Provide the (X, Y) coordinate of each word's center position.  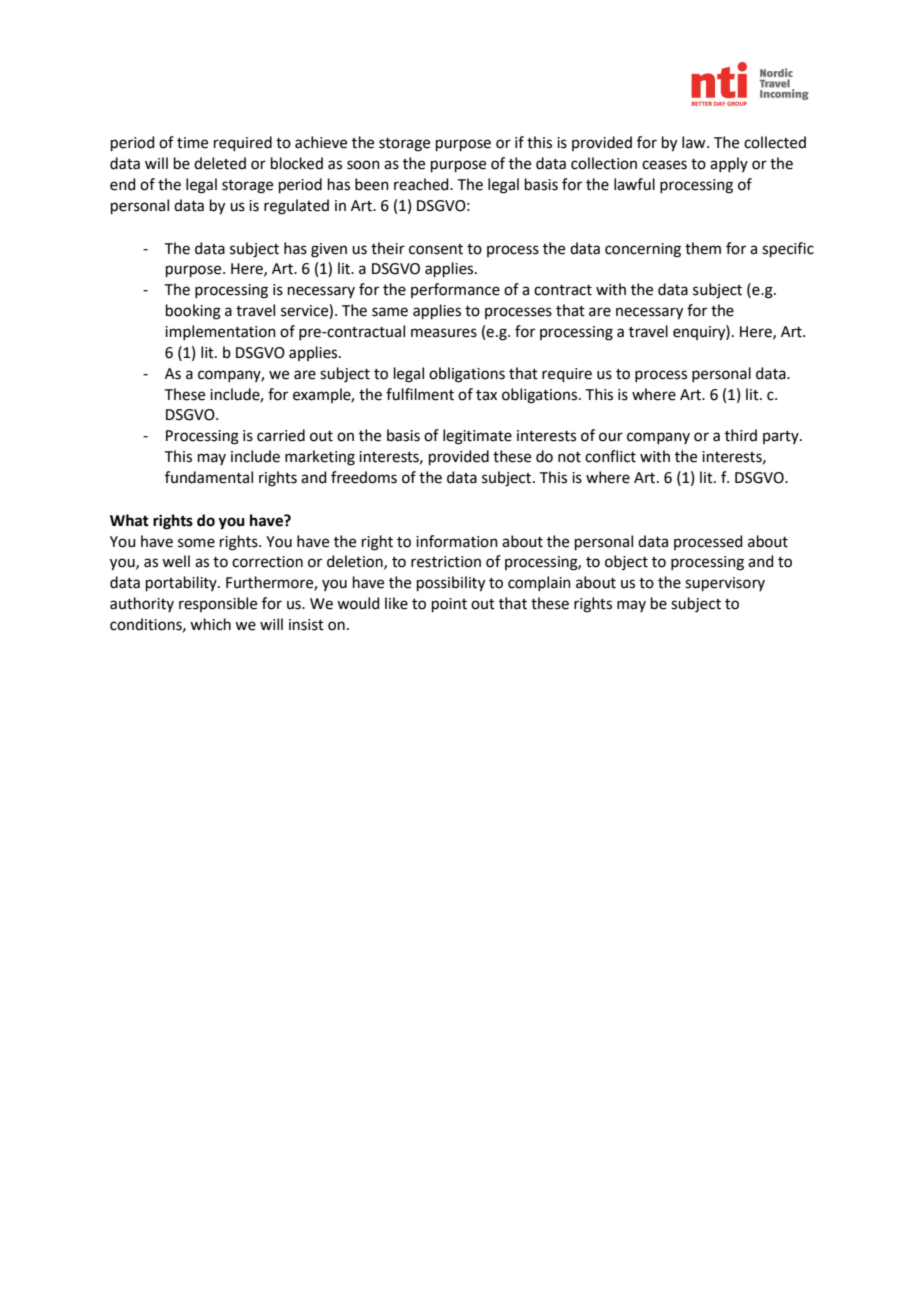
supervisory (725, 584)
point (449, 605)
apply (729, 164)
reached (422, 184)
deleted (220, 163)
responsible (218, 604)
